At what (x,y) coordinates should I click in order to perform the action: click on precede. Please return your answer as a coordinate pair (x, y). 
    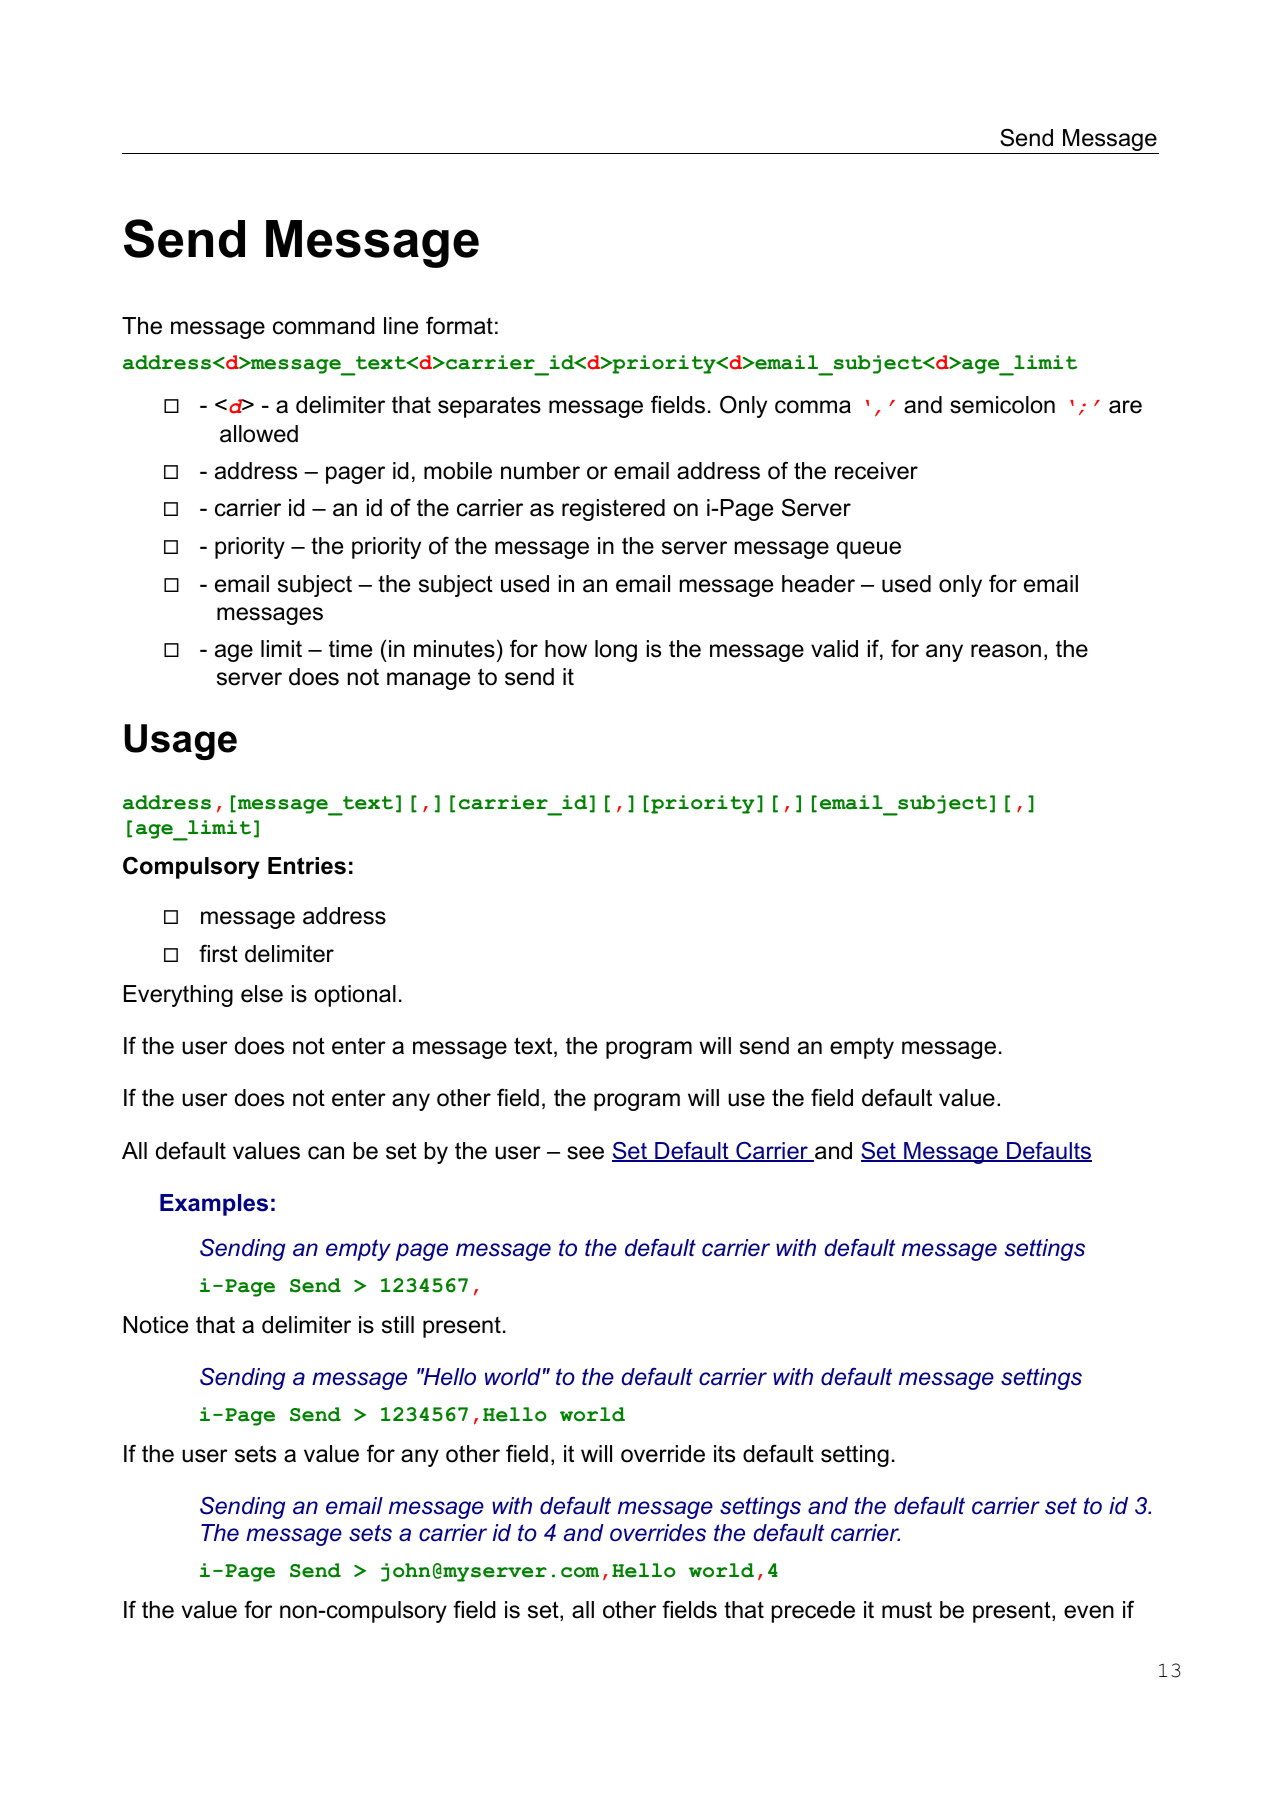
    Looking at the image, I should click on (813, 1612).
